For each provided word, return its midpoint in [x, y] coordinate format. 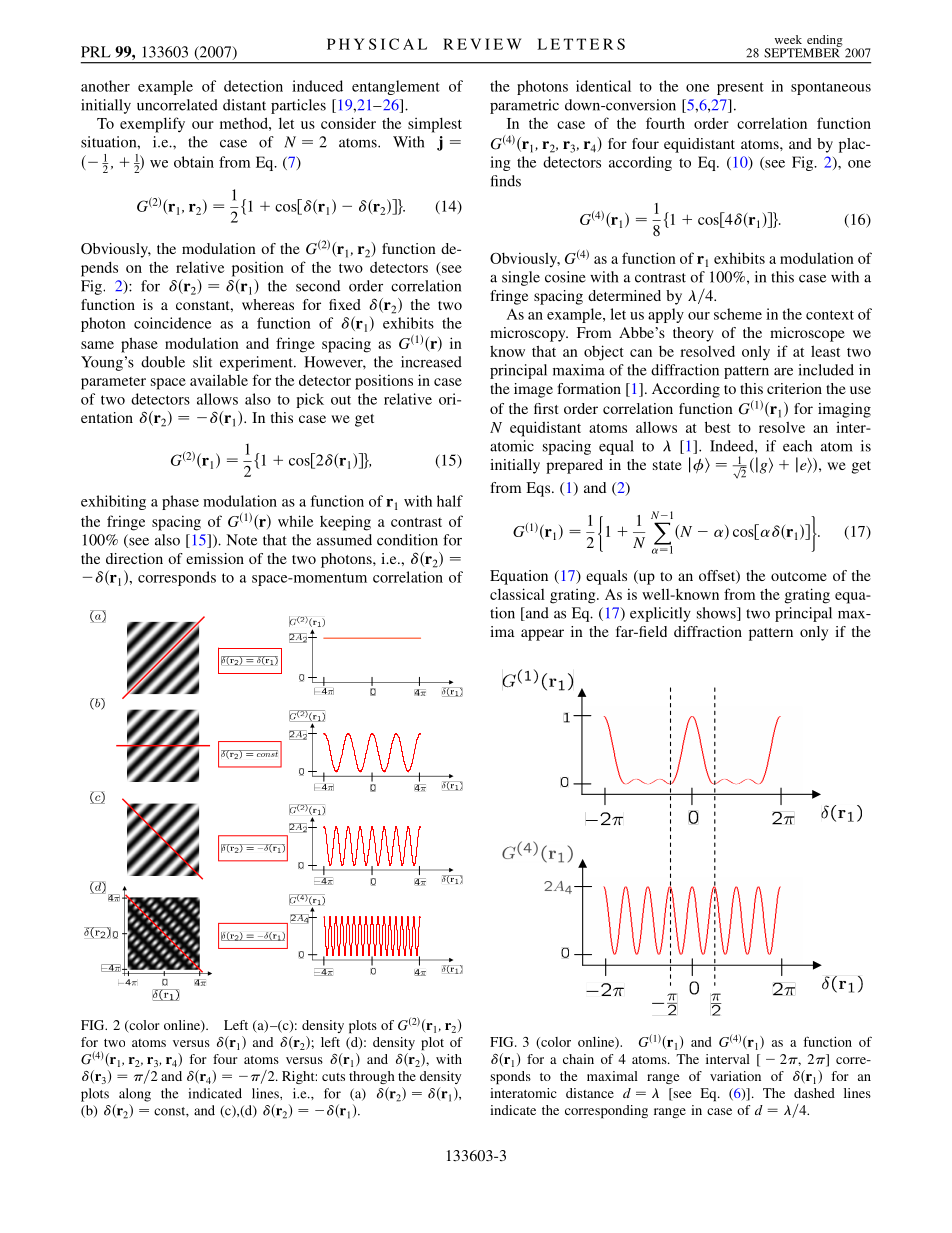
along [135, 1095]
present [740, 88]
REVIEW [482, 44]
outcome [799, 576]
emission [215, 558]
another [105, 86]
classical [517, 594]
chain [578, 1059]
